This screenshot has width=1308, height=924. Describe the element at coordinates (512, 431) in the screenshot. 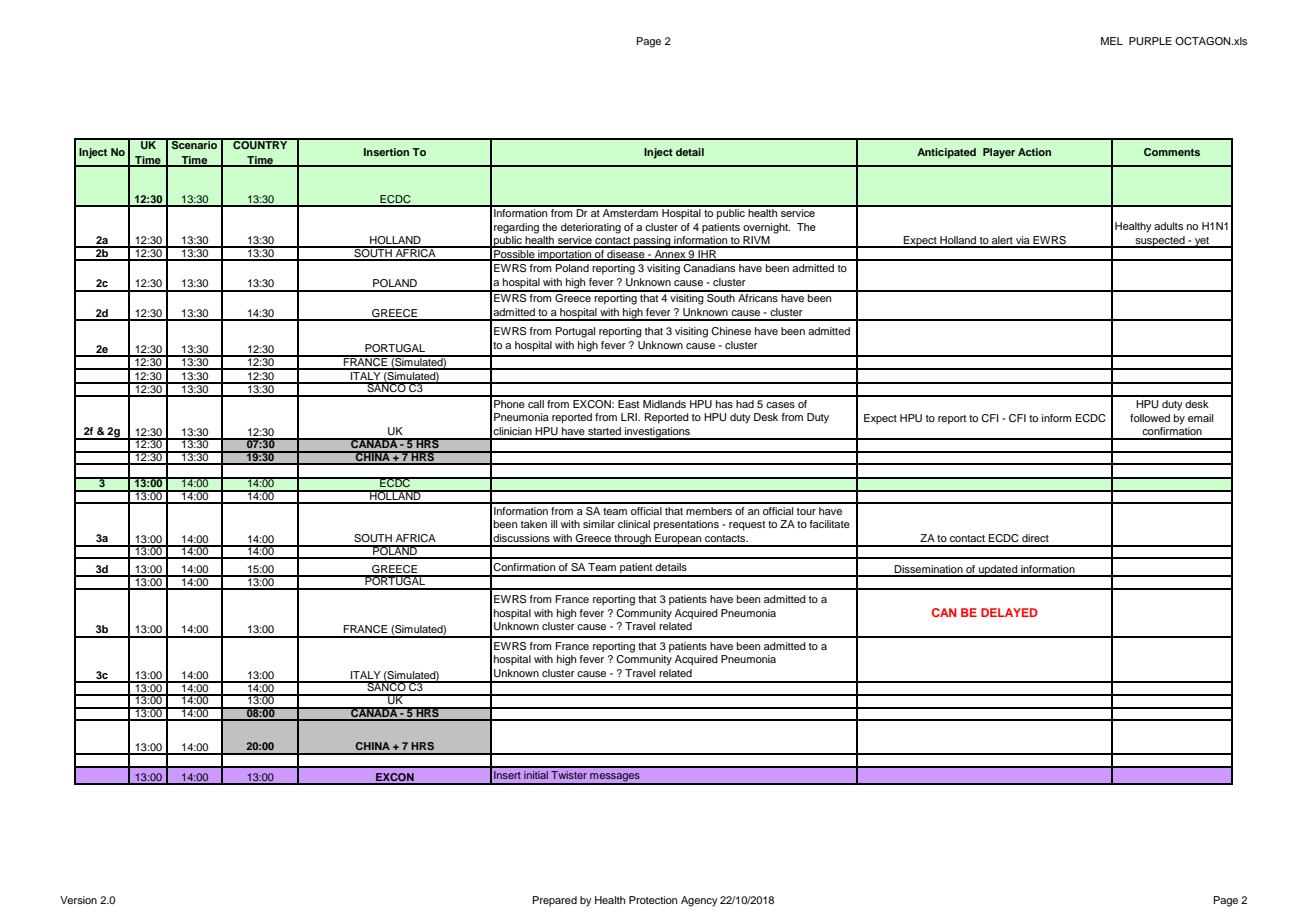

I see `clinician` at that location.
